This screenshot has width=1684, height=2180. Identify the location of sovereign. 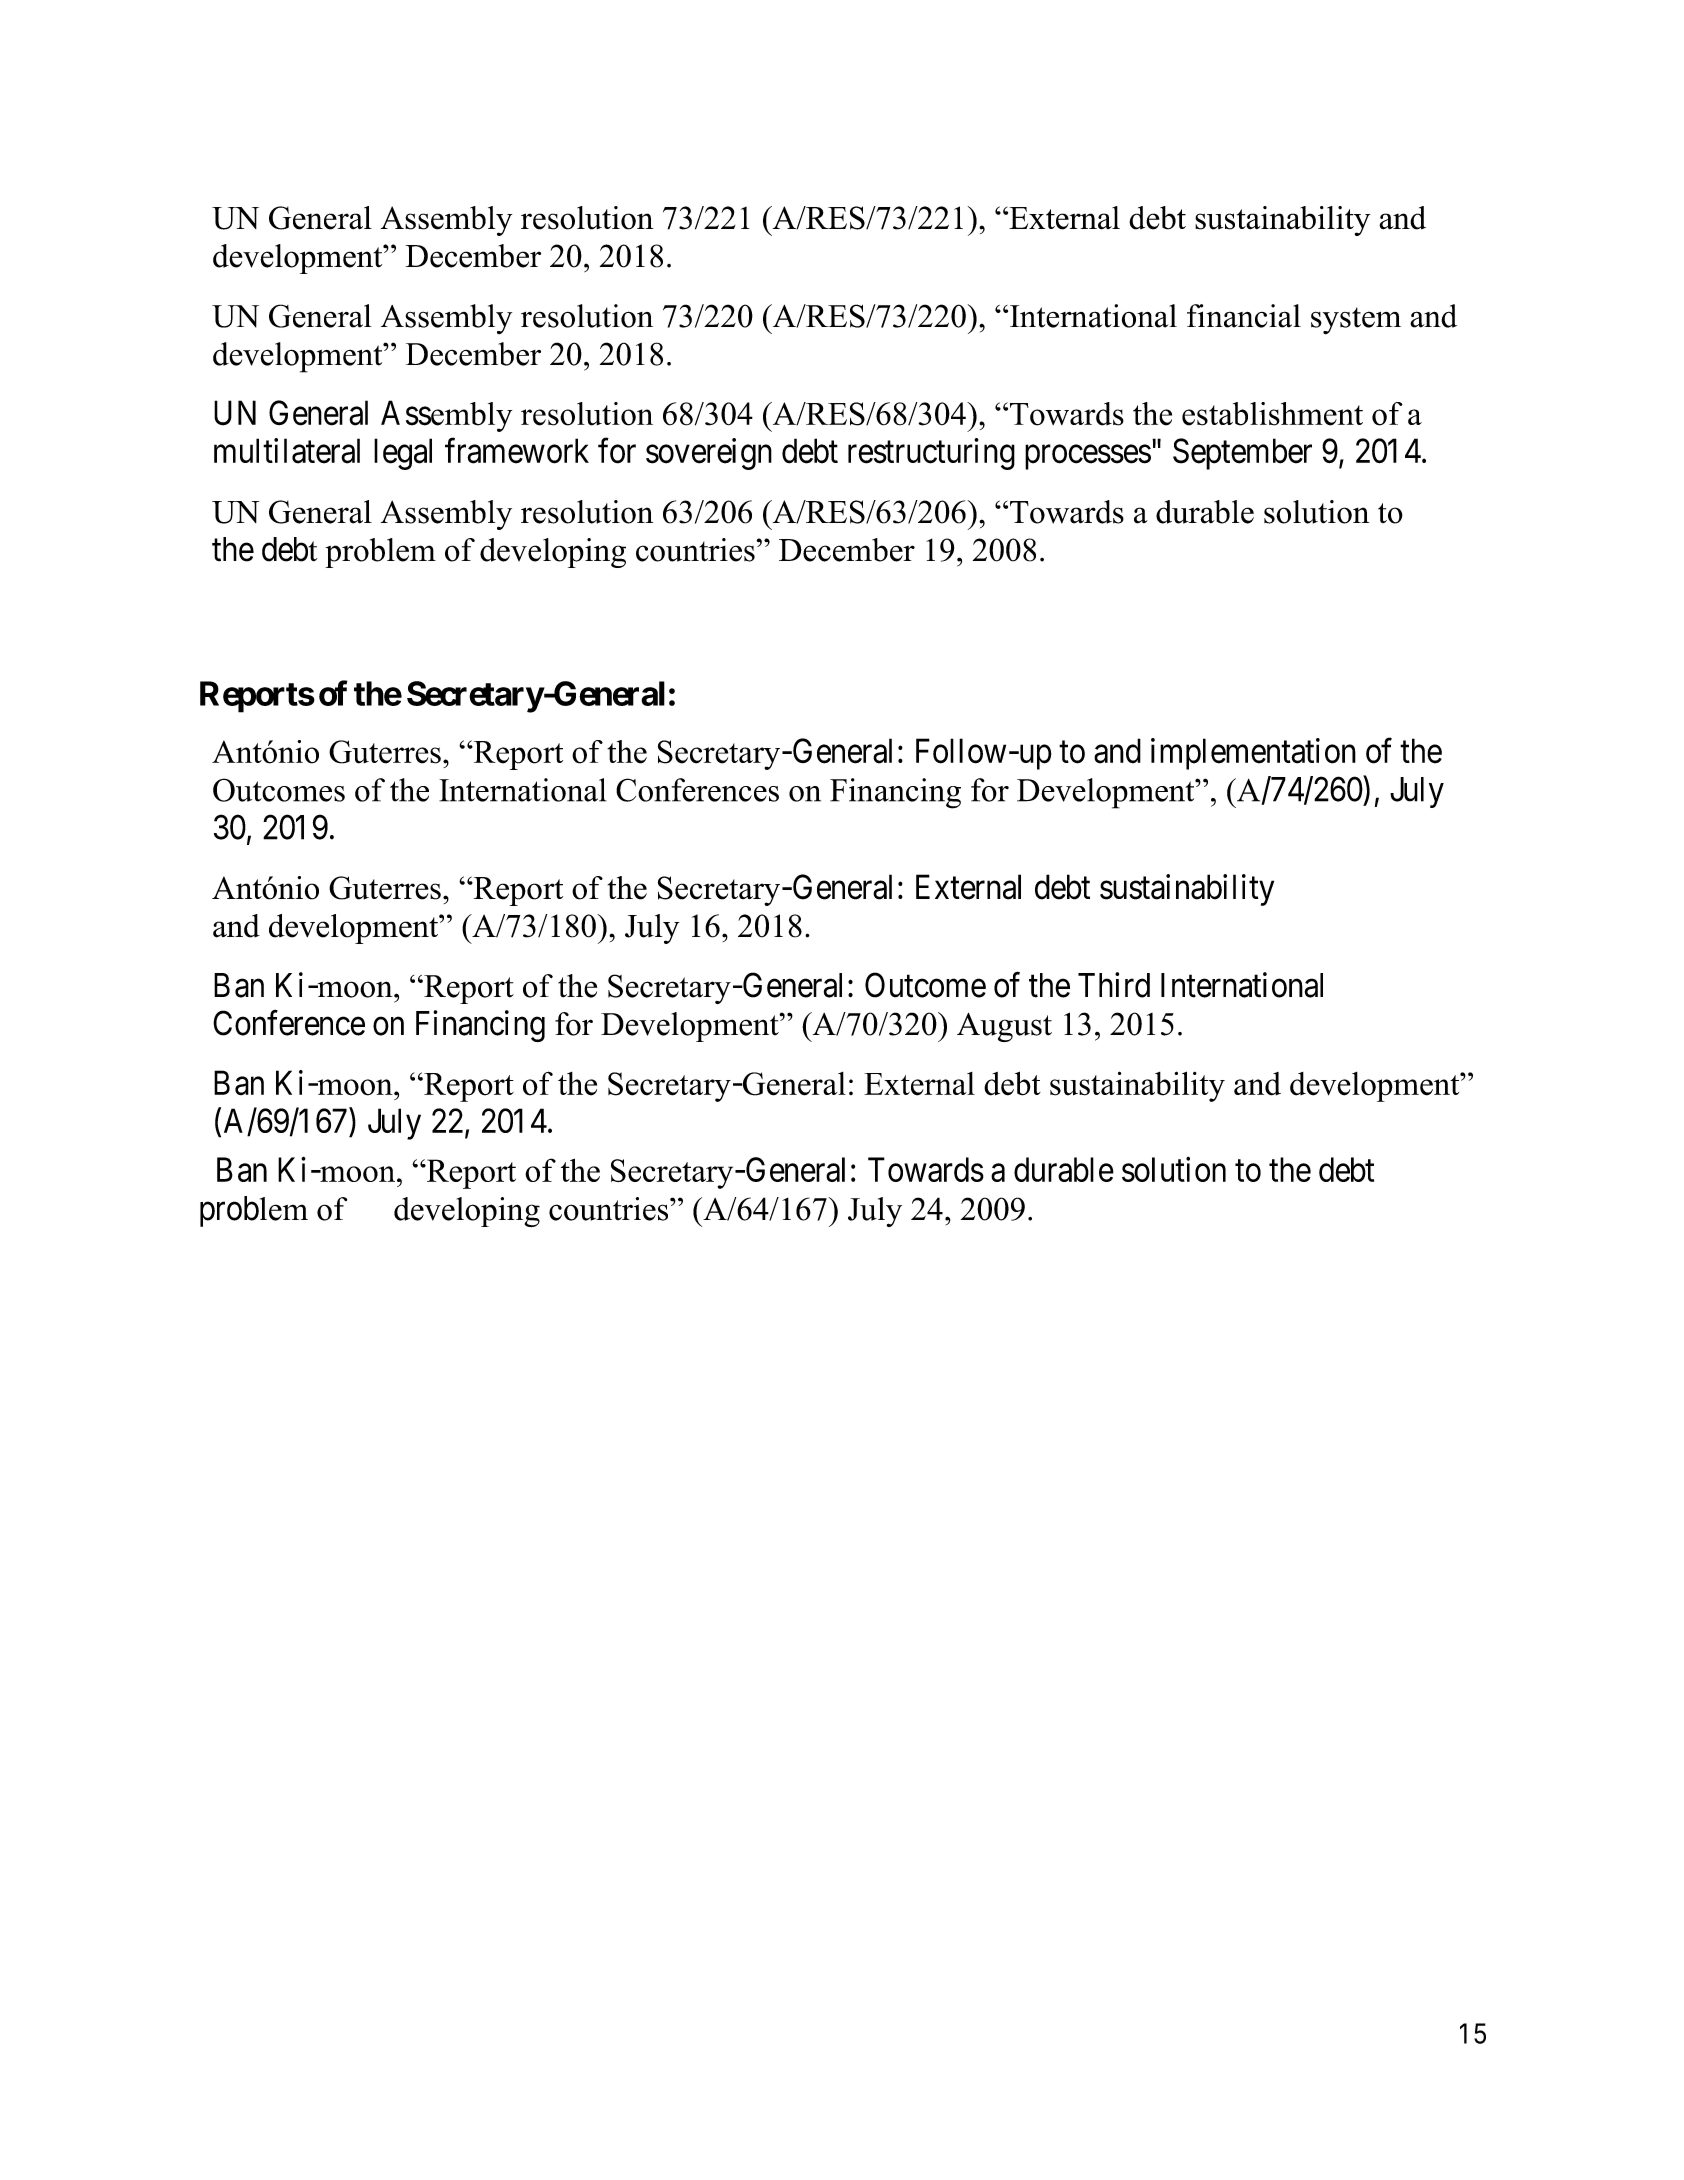
(709, 454).
